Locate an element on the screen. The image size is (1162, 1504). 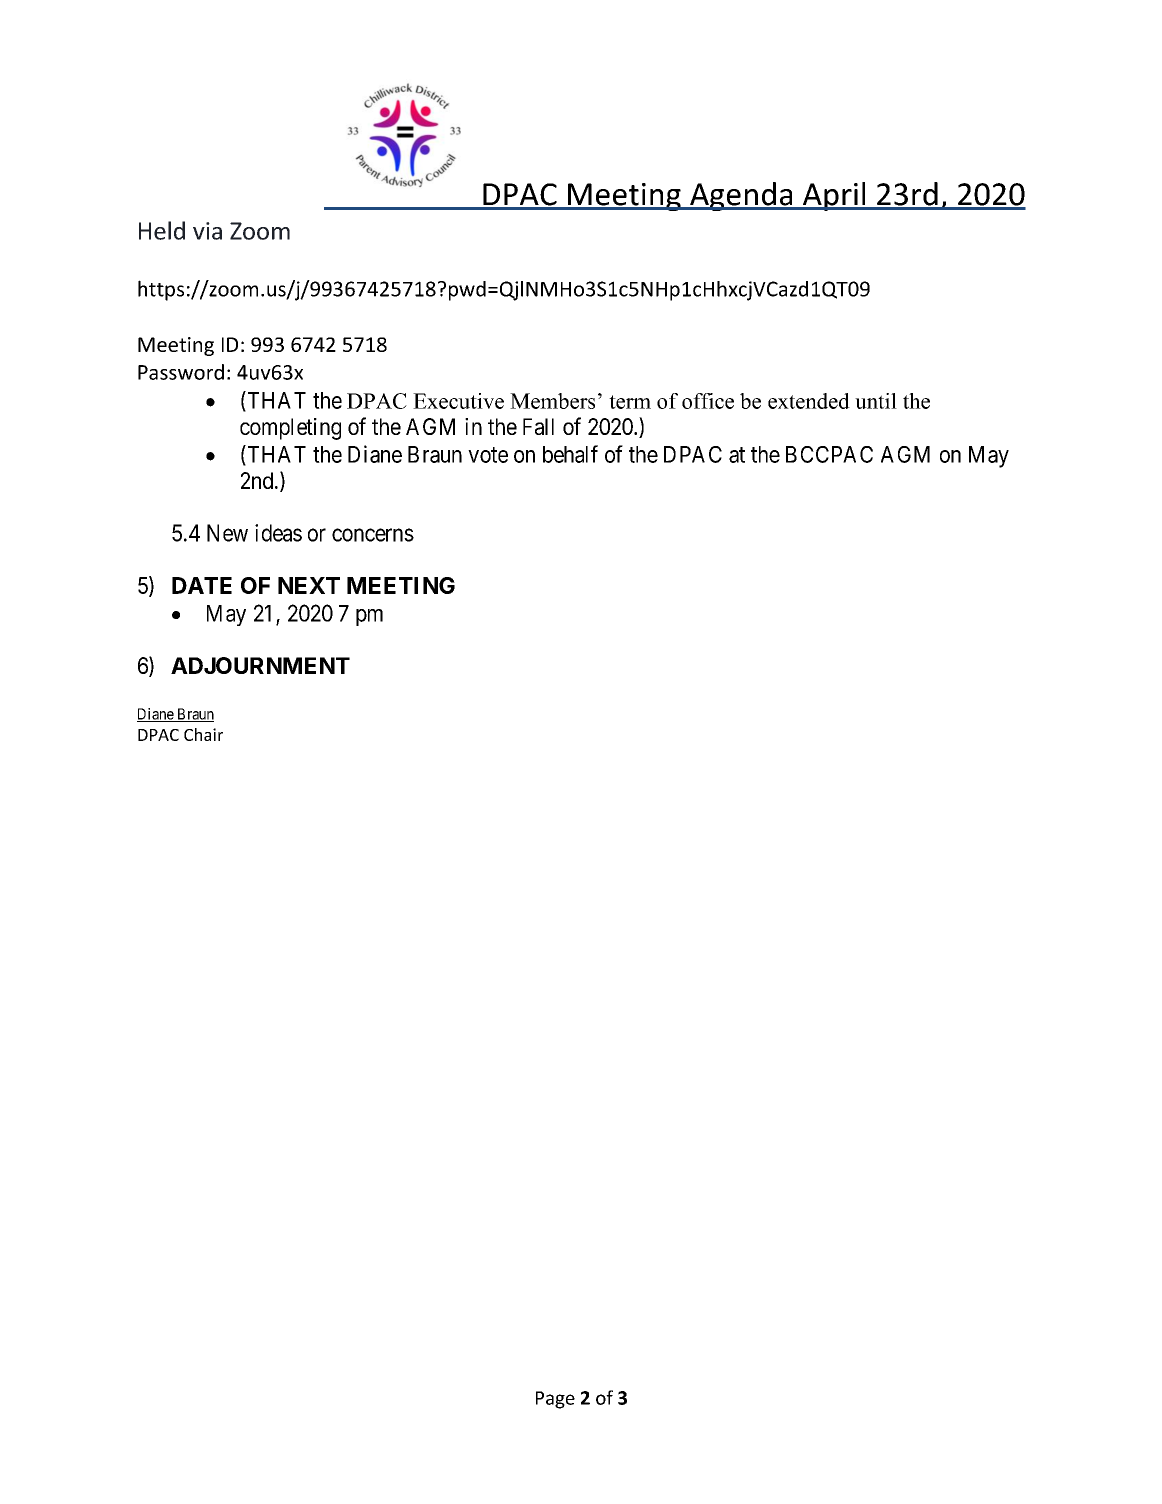
Chair is located at coordinates (203, 734).
